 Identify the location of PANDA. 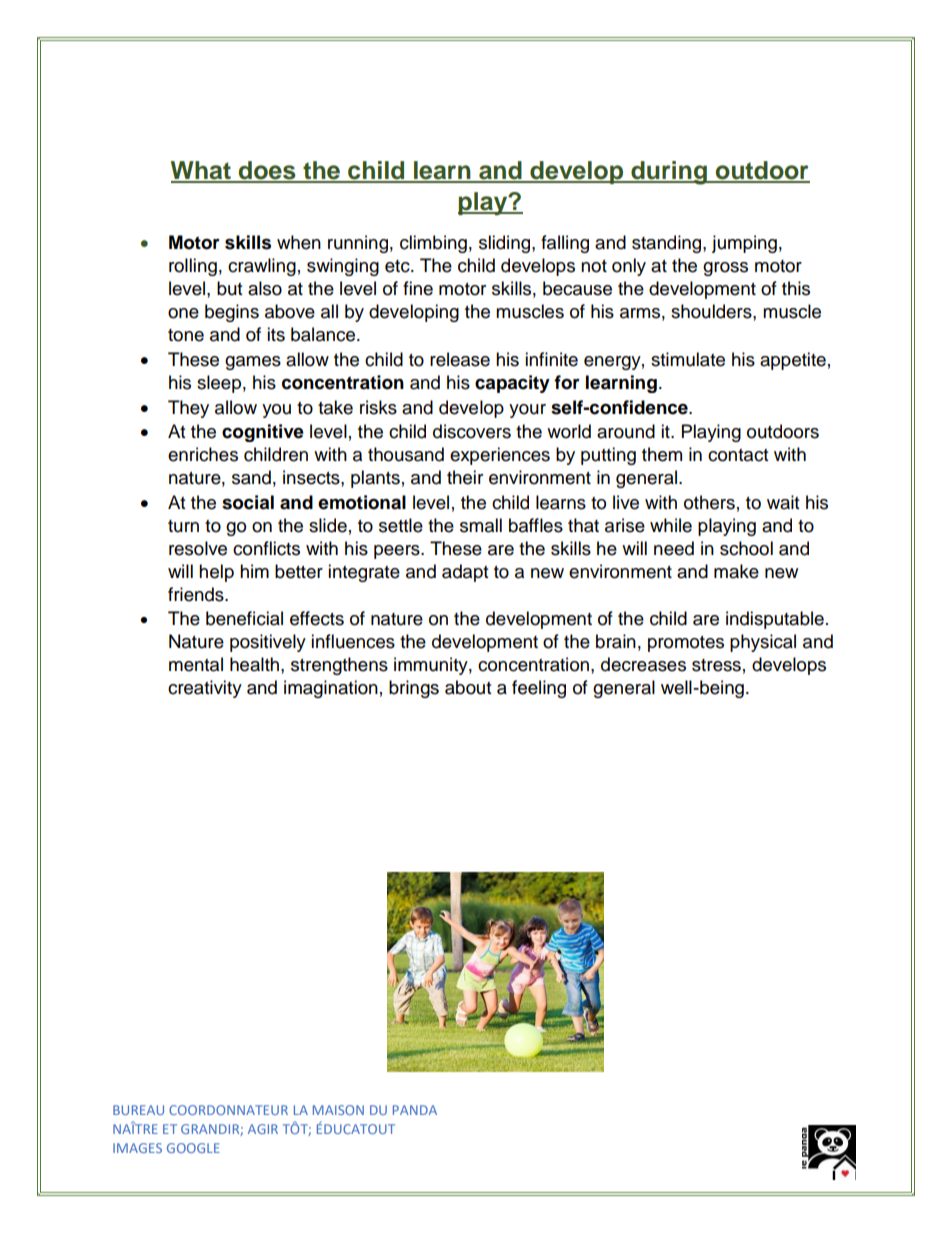
(415, 1110).
